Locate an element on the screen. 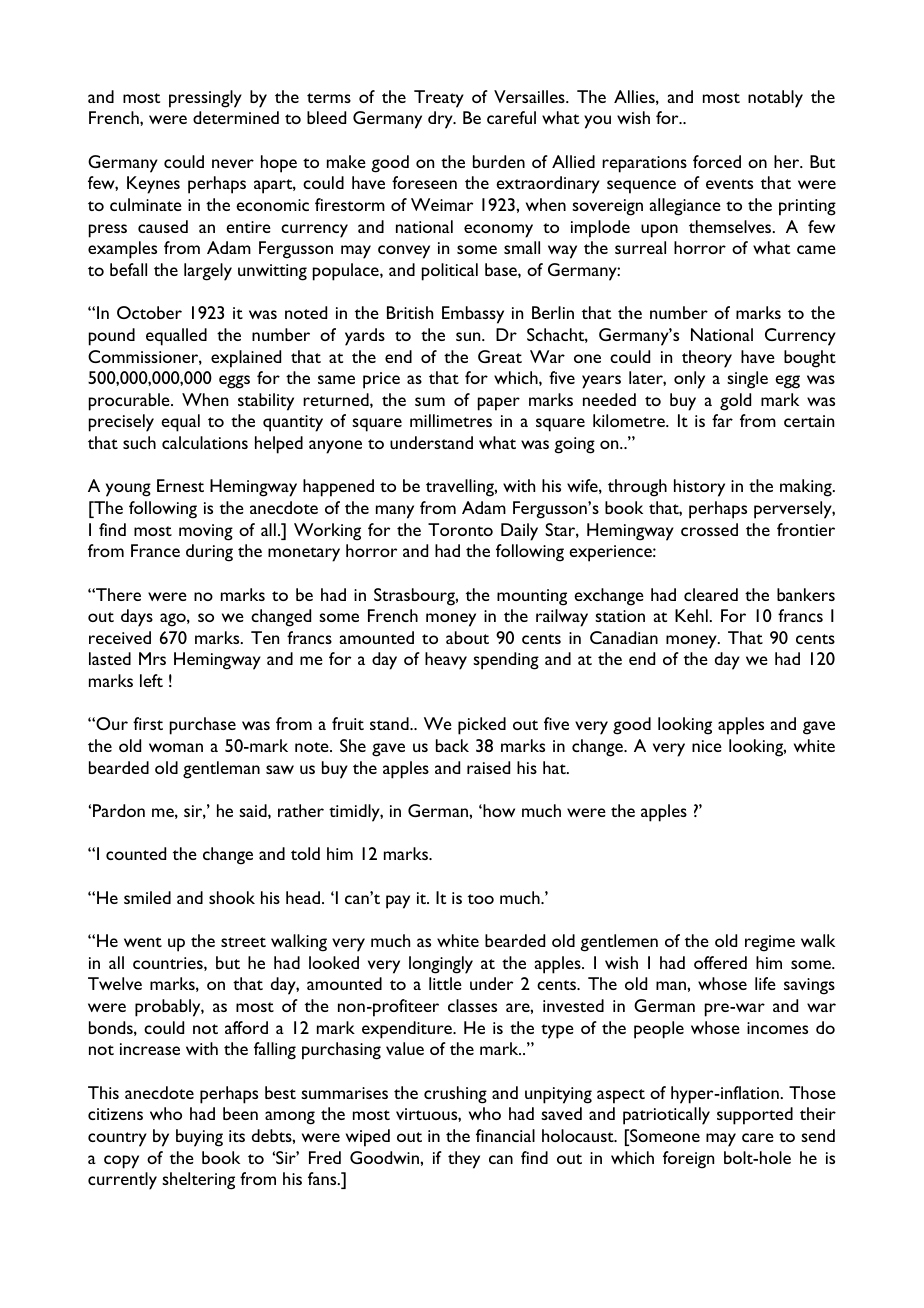 The image size is (924, 1308). buying is located at coordinates (199, 1138).
